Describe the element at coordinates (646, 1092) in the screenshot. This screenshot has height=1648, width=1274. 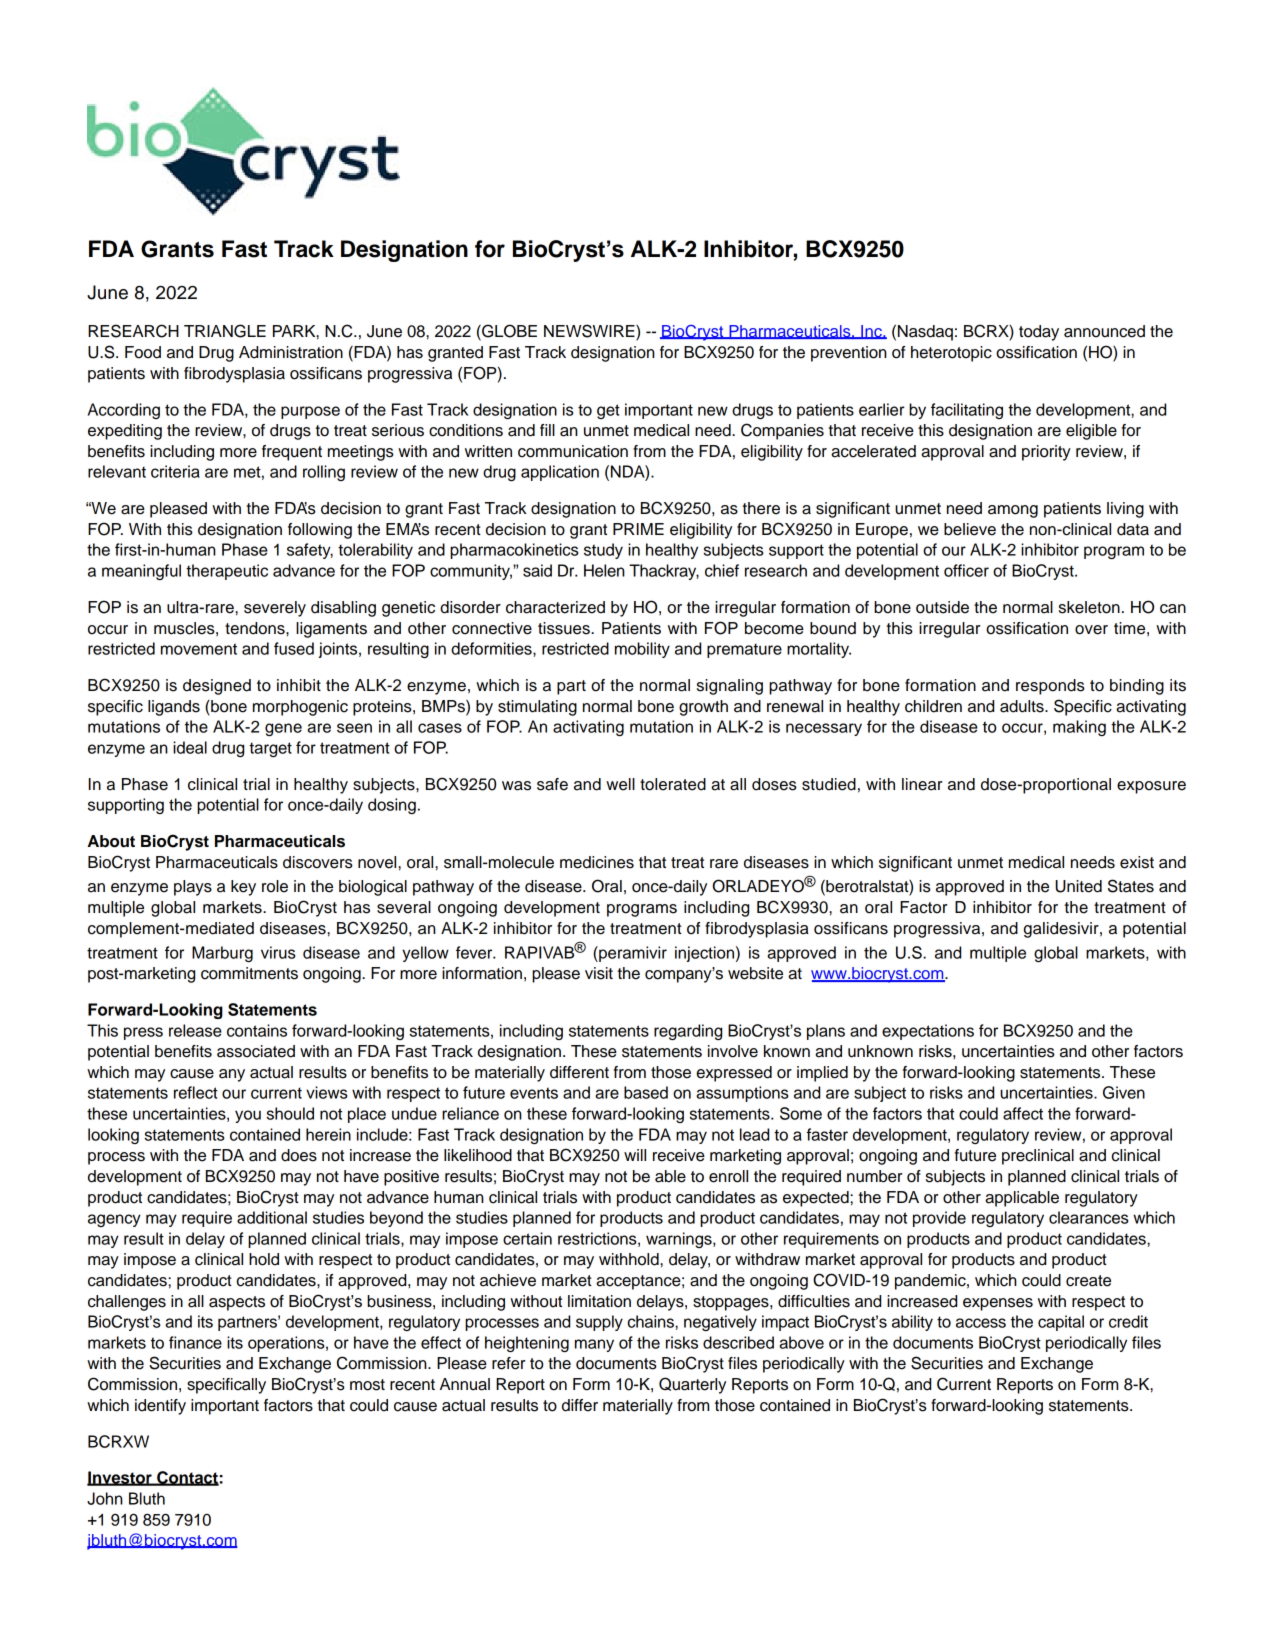
I see `based` at that location.
